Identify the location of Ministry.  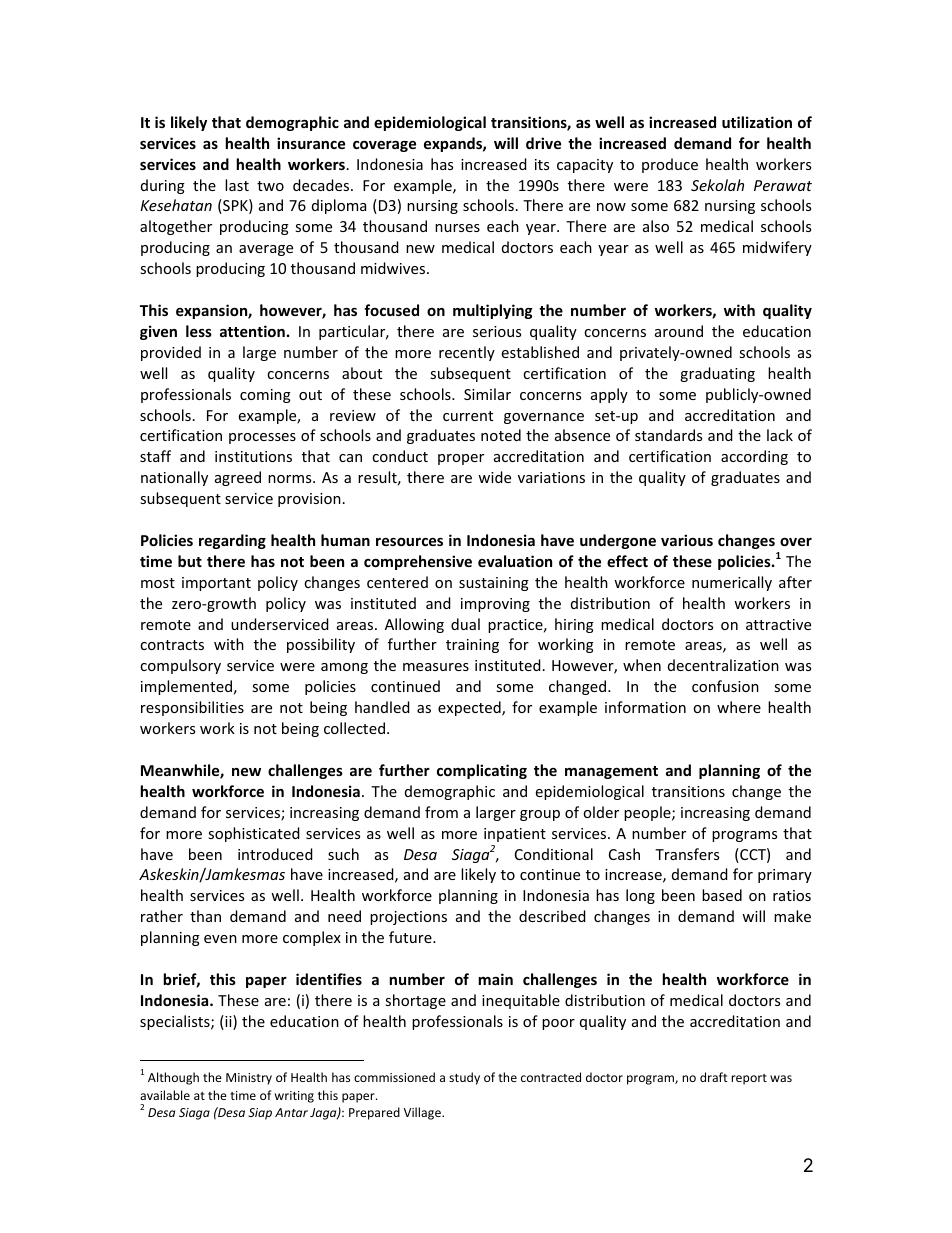
(249, 1079).
